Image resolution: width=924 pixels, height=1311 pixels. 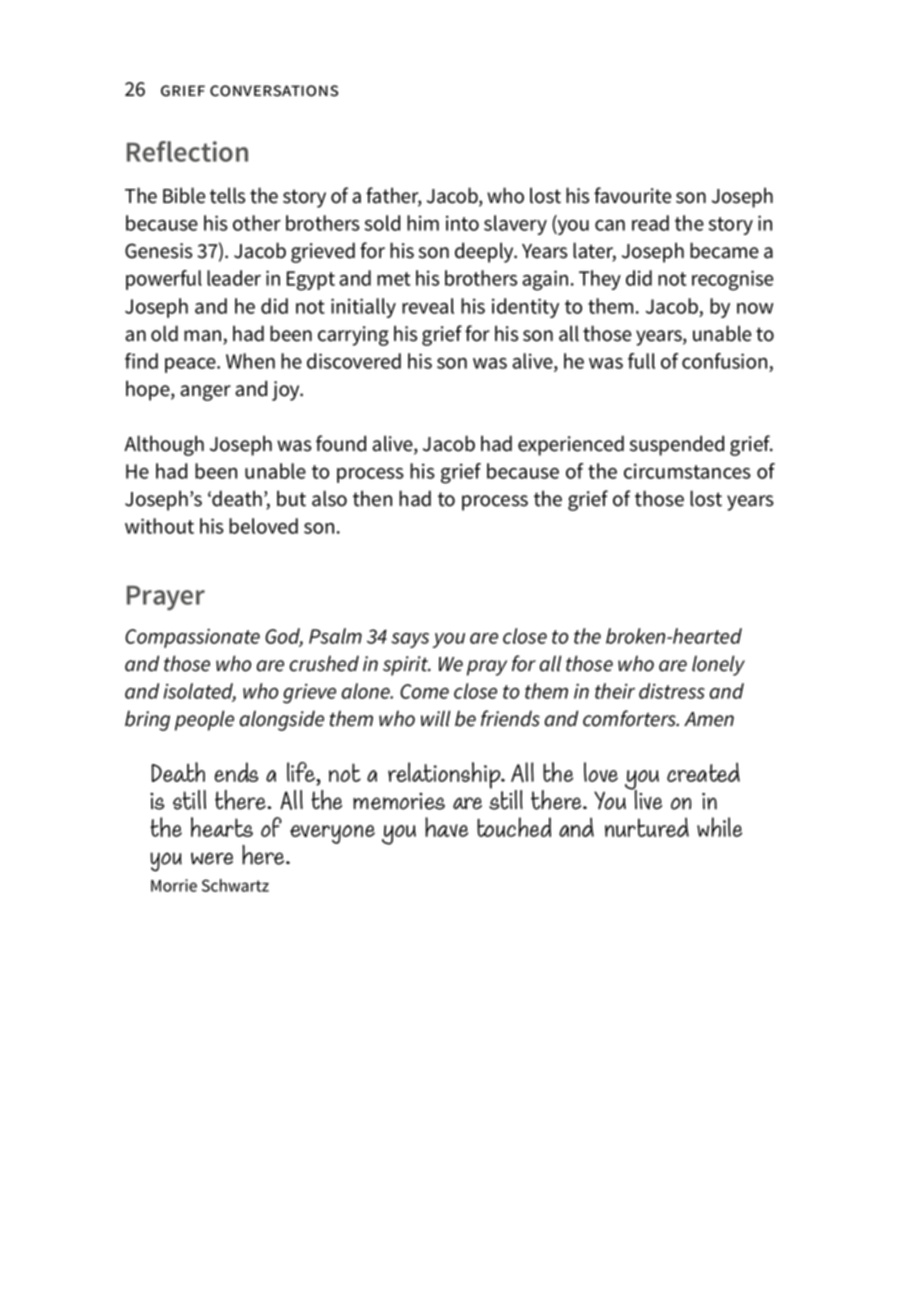 I want to click on says, so click(x=410, y=640).
